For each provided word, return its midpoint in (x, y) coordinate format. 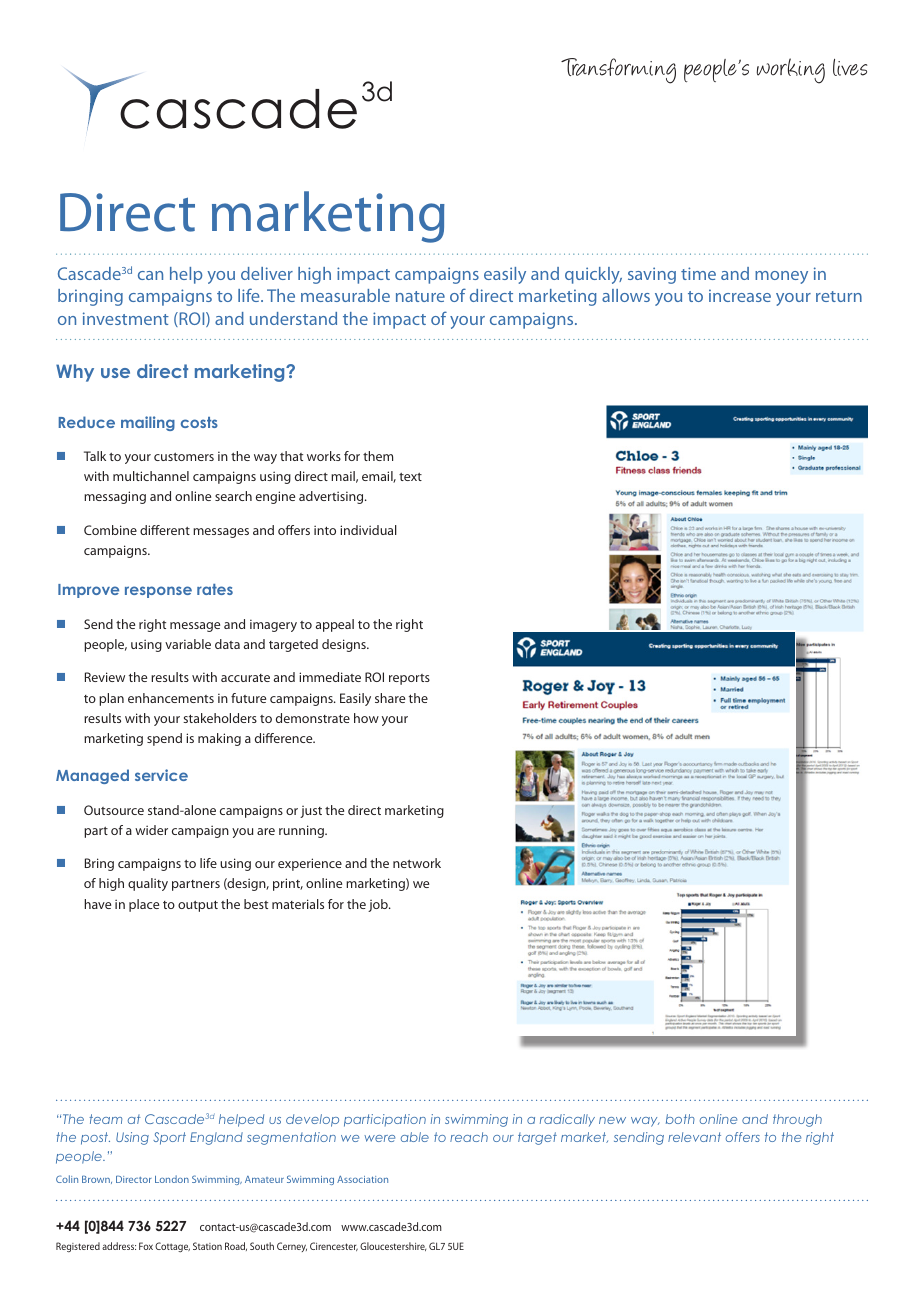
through (797, 1120)
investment (126, 318)
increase (740, 295)
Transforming (618, 71)
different (165, 530)
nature (420, 296)
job (379, 905)
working (790, 71)
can (150, 275)
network (417, 863)
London (172, 1179)
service (161, 775)
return (839, 296)
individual (368, 530)
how (366, 718)
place (144, 905)
